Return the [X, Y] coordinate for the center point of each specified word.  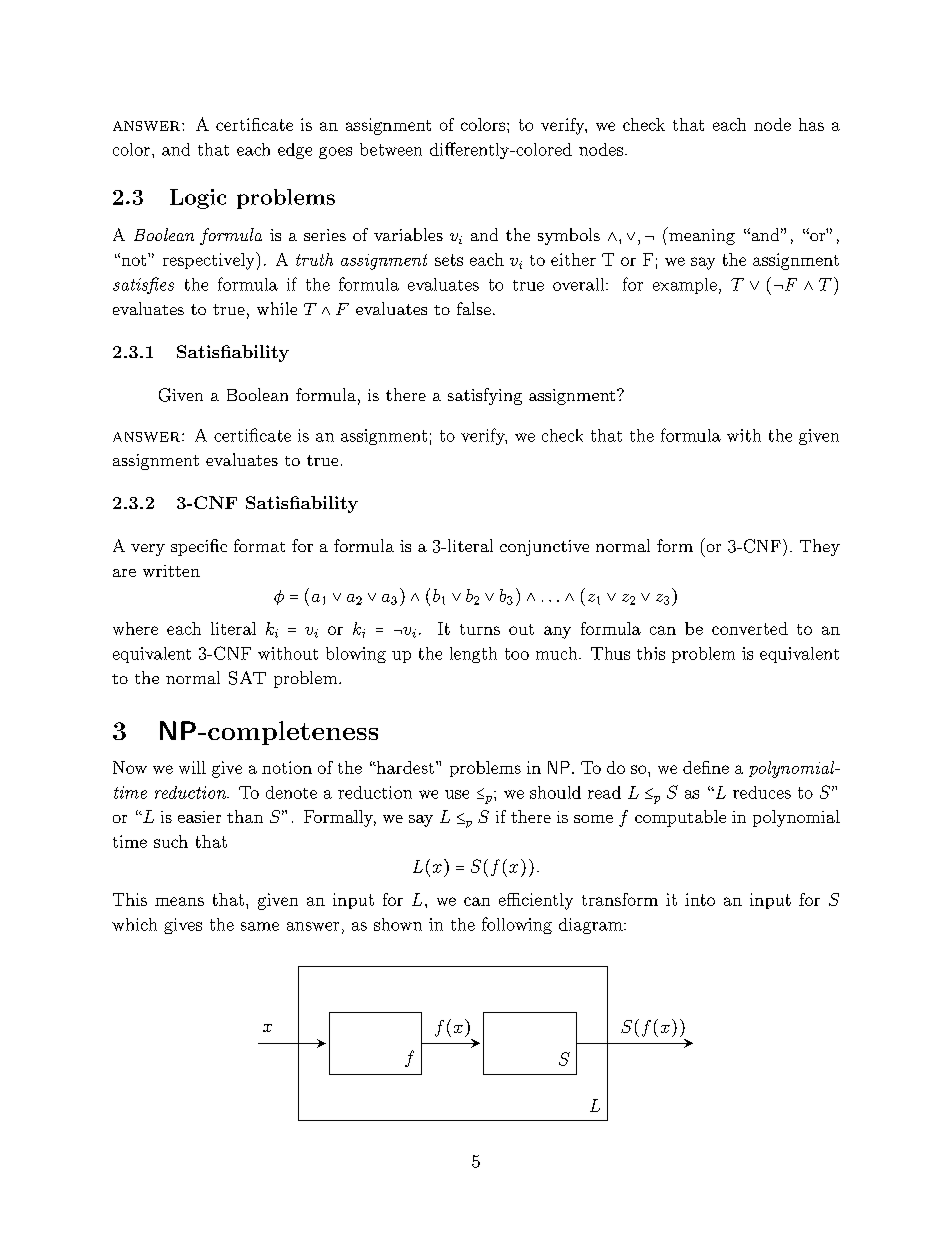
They [820, 547]
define [706, 767]
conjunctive [544, 548]
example [685, 286]
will [192, 767]
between [391, 149]
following [517, 925]
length [473, 655]
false [474, 308]
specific [199, 547]
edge [295, 151]
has [811, 124]
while [277, 308]
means [179, 901]
